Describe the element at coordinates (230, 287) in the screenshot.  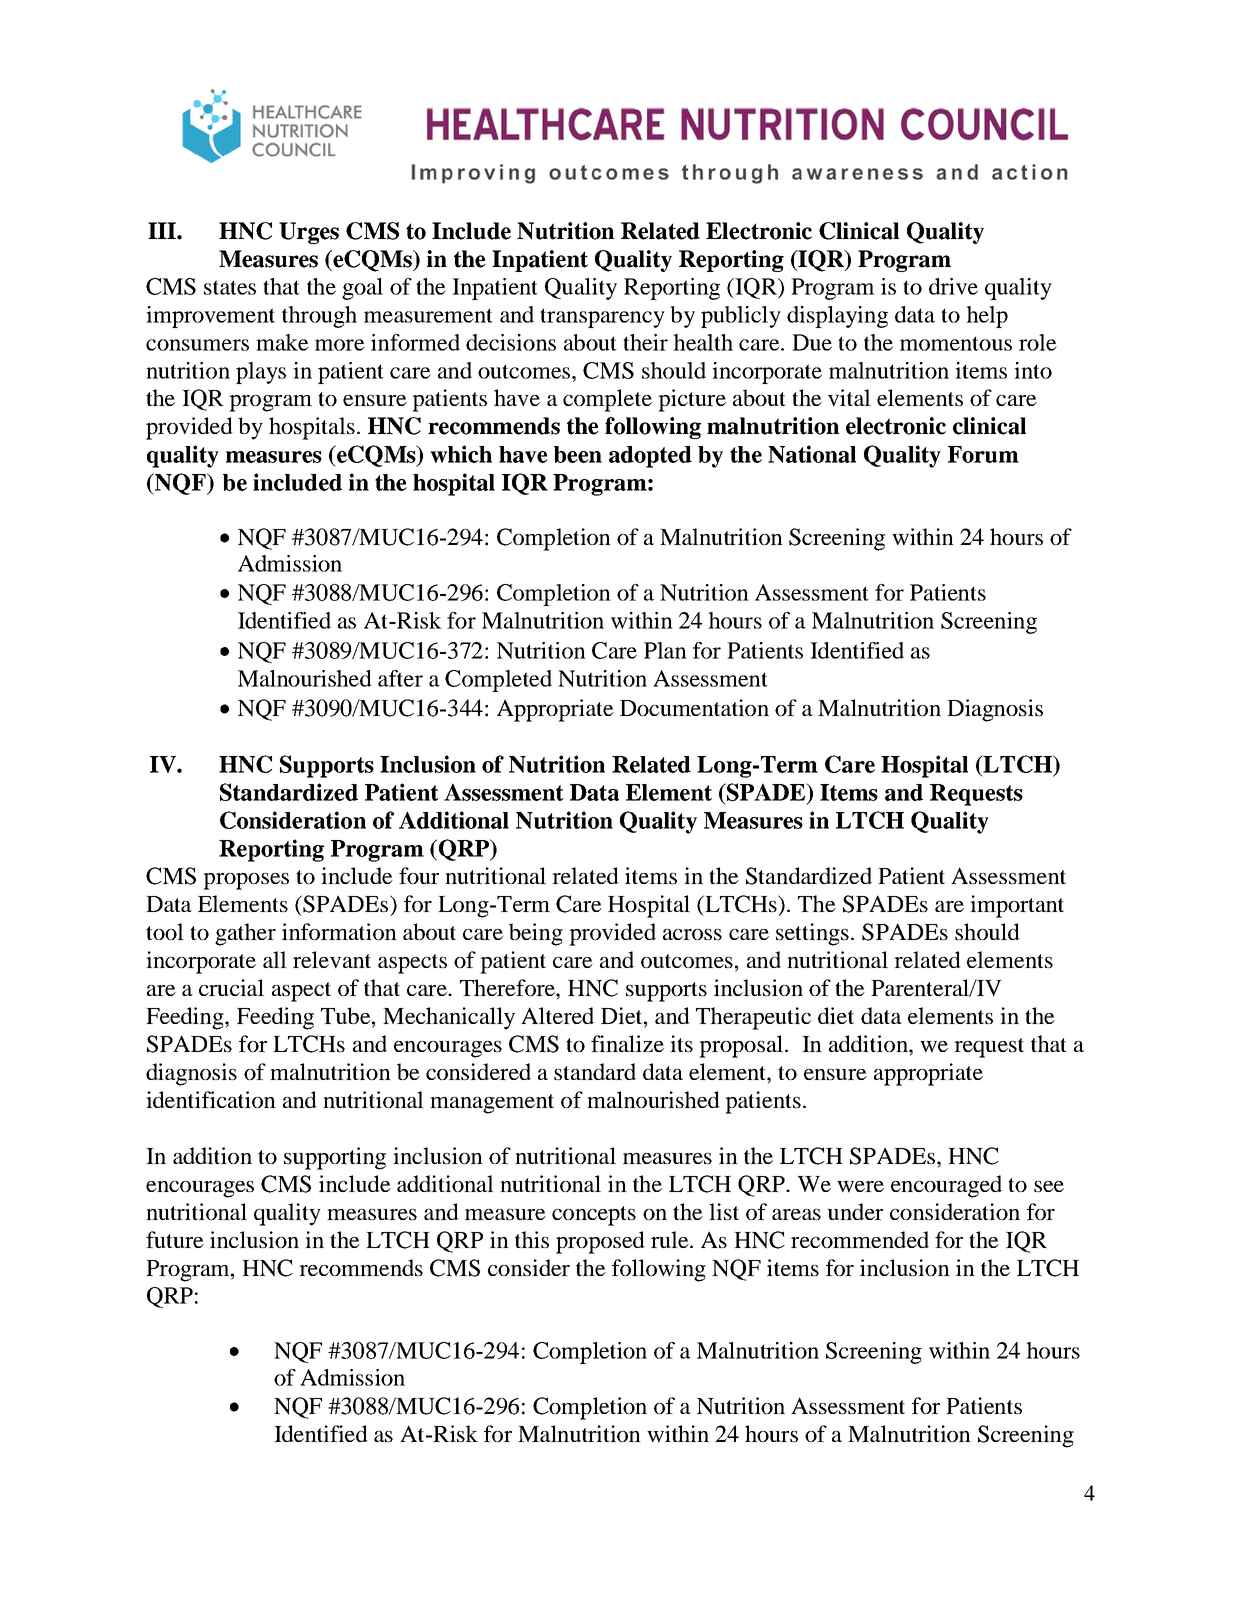
I see `states` at that location.
